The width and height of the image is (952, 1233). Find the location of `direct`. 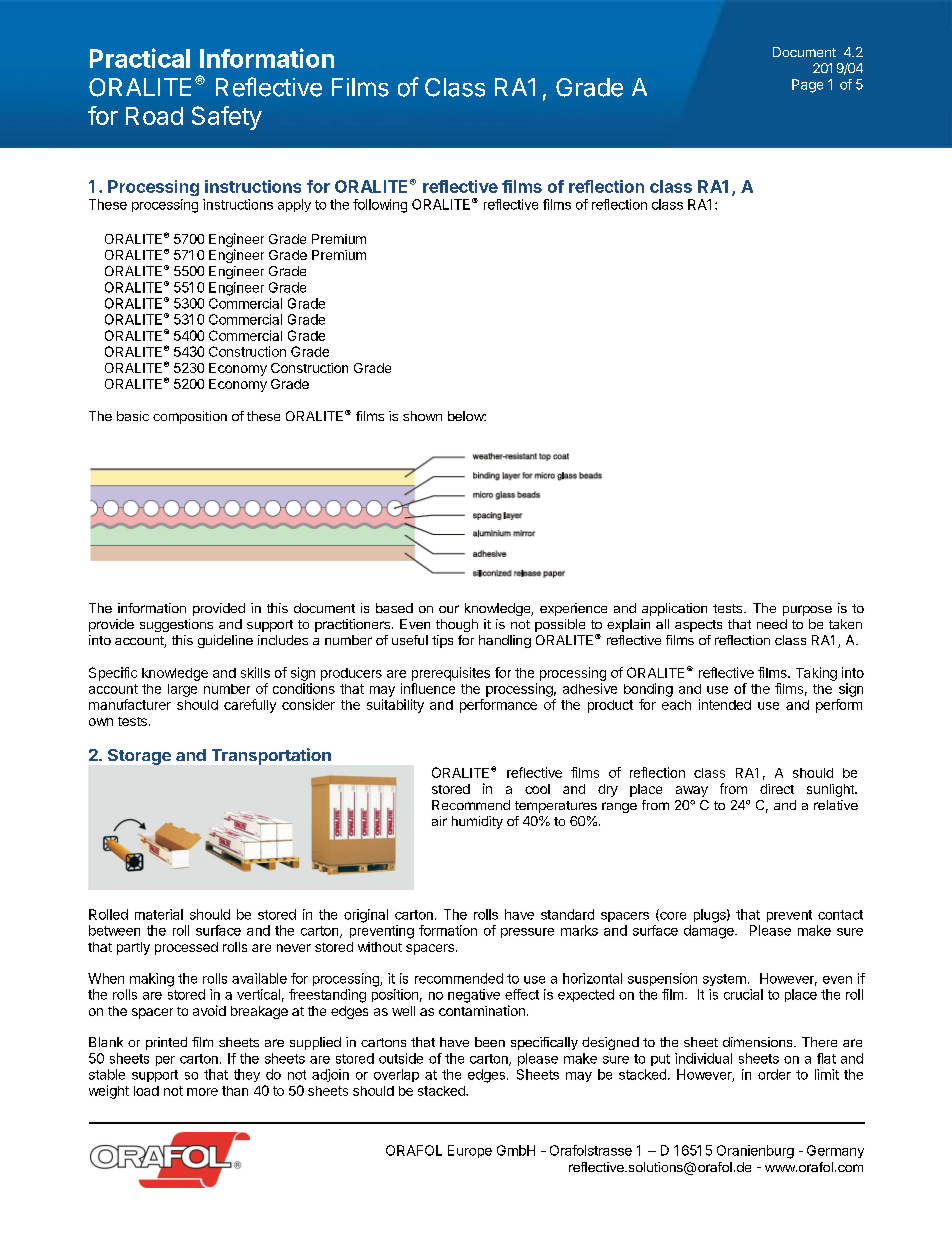

direct is located at coordinates (777, 789).
